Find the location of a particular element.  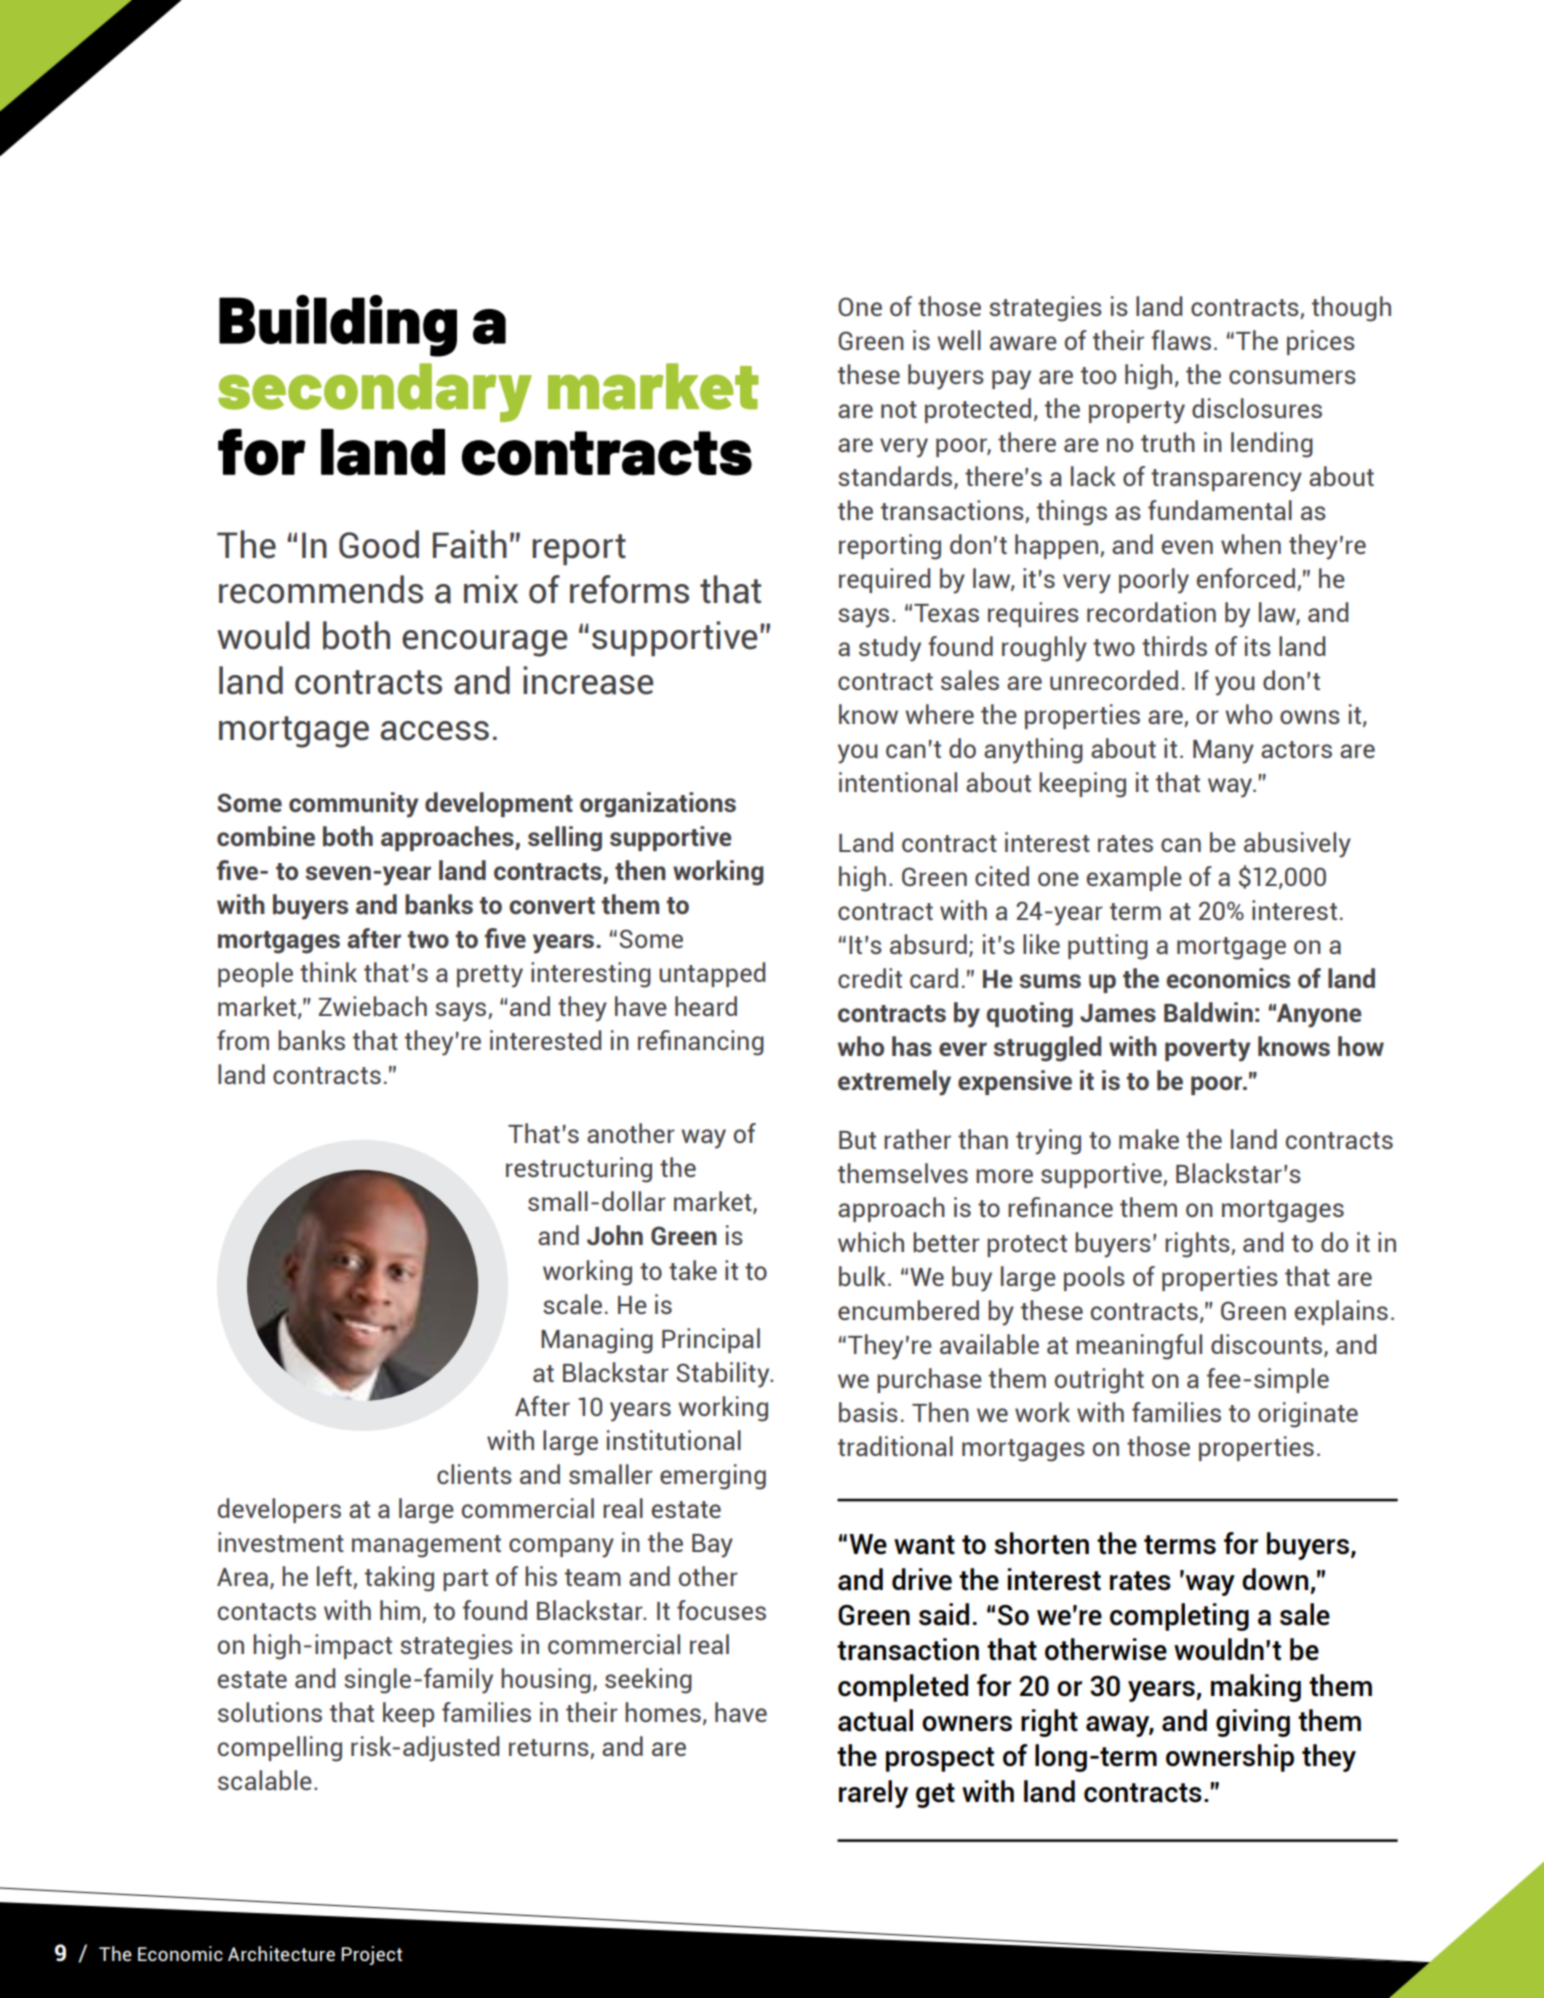

secondary is located at coordinates (375, 392).
